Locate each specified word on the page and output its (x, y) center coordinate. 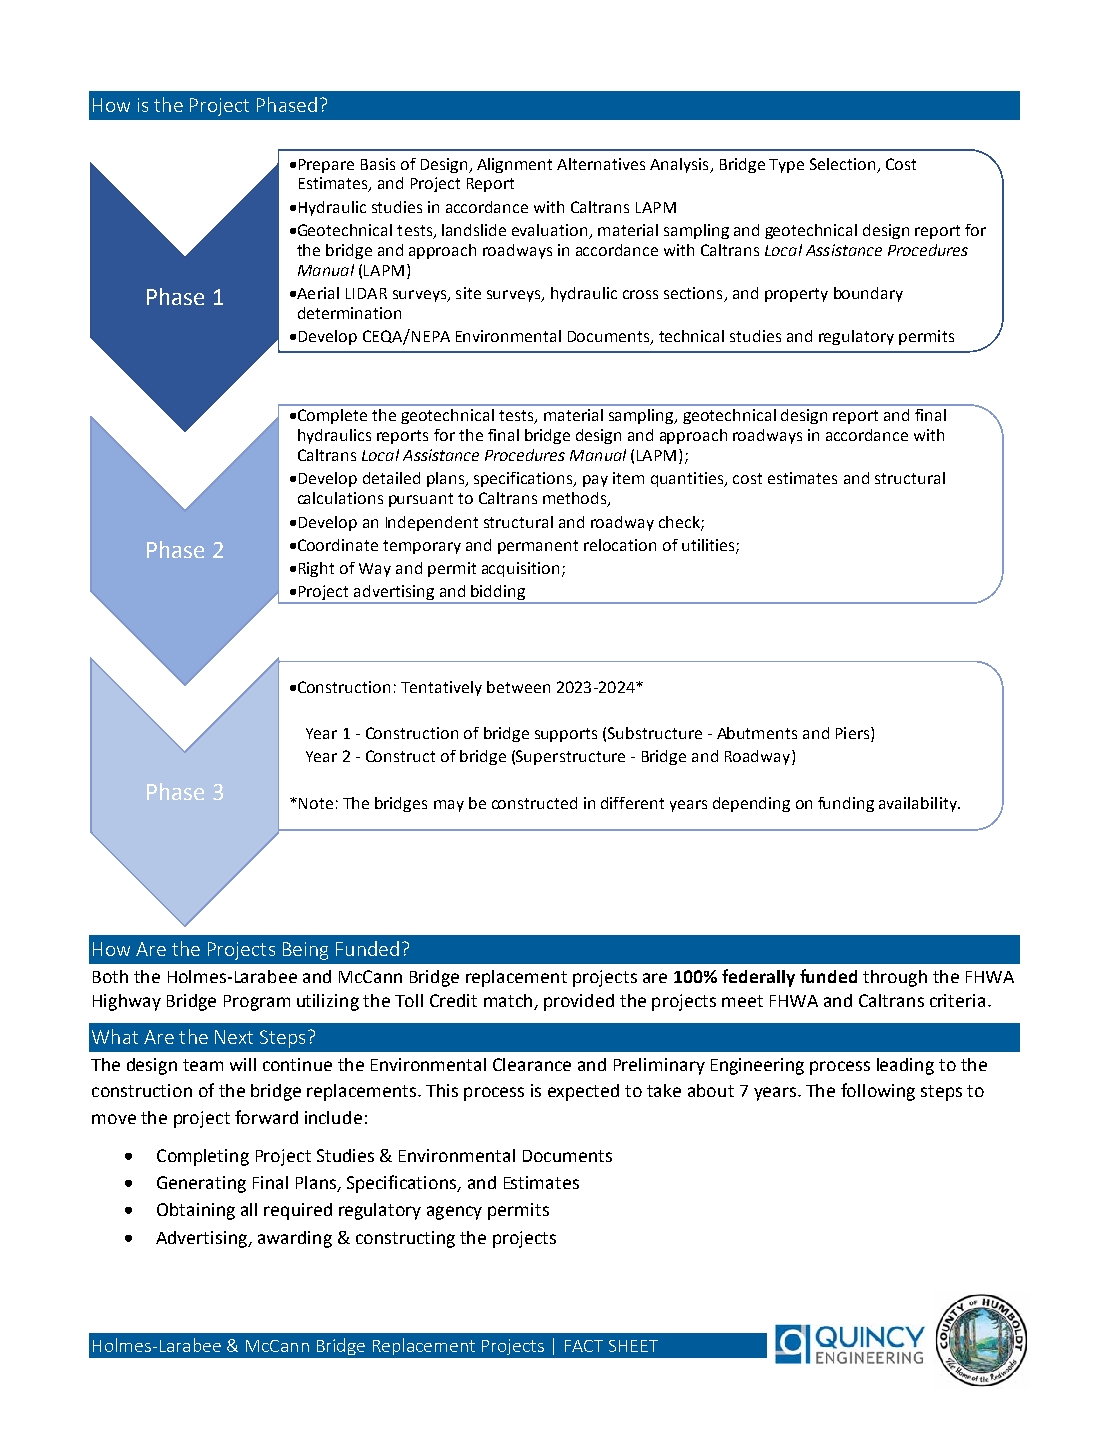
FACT (584, 1346)
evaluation (551, 231)
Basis (378, 164)
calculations (340, 498)
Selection (842, 164)
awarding (295, 1239)
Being (305, 951)
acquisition (520, 569)
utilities (709, 546)
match (509, 1002)
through (895, 978)
